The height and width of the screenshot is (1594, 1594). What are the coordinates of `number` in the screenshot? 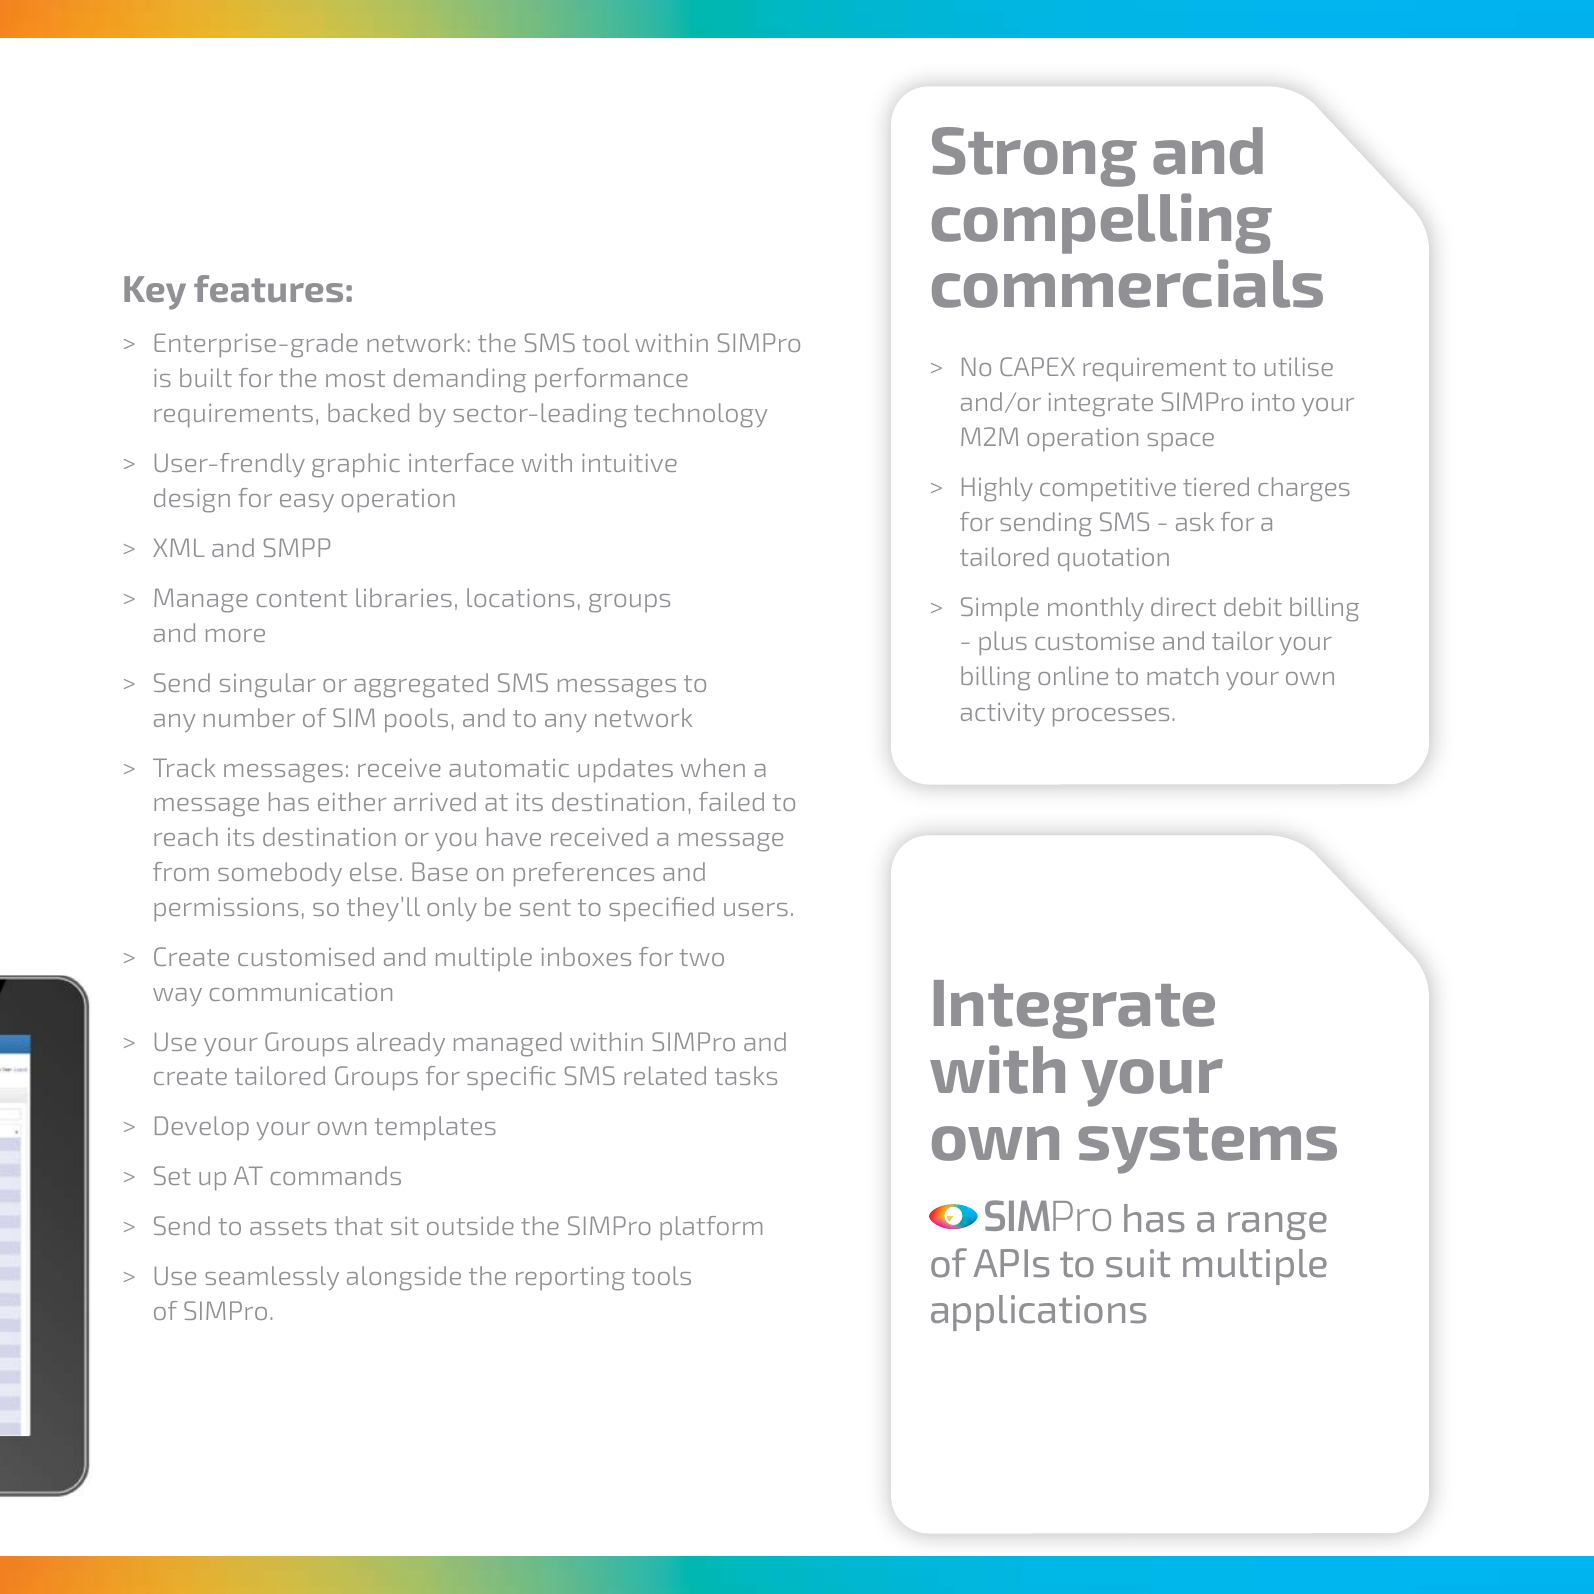 It's located at (249, 717).
